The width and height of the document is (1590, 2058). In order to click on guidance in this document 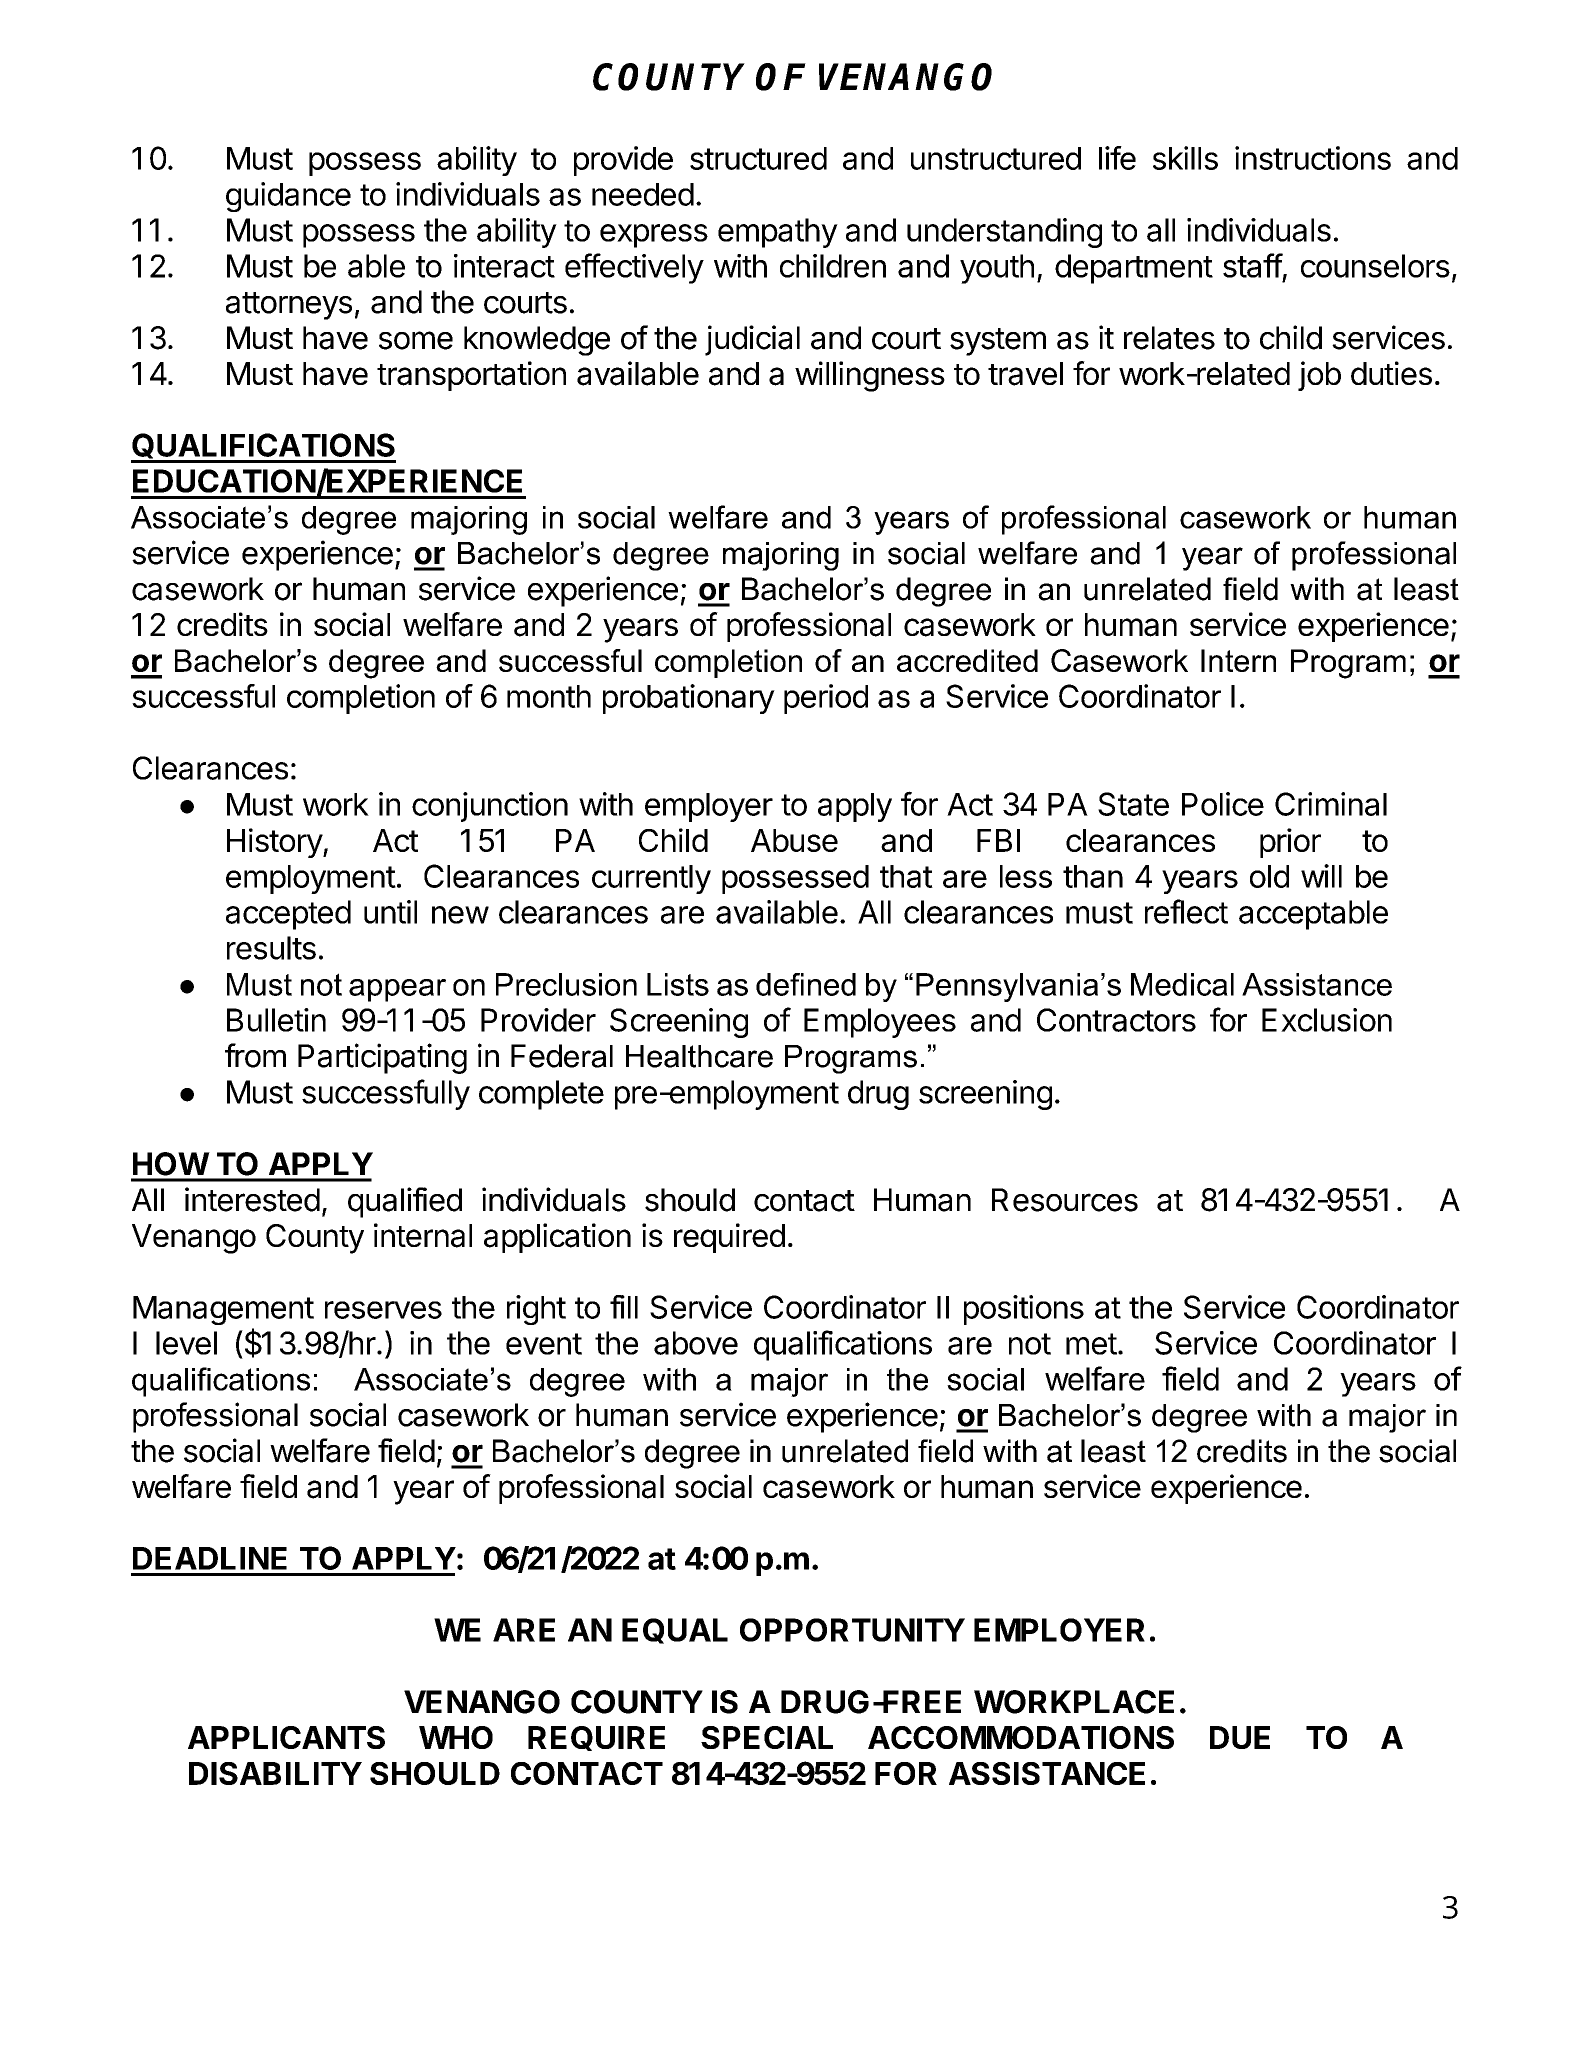, I will do `click(288, 197)`.
